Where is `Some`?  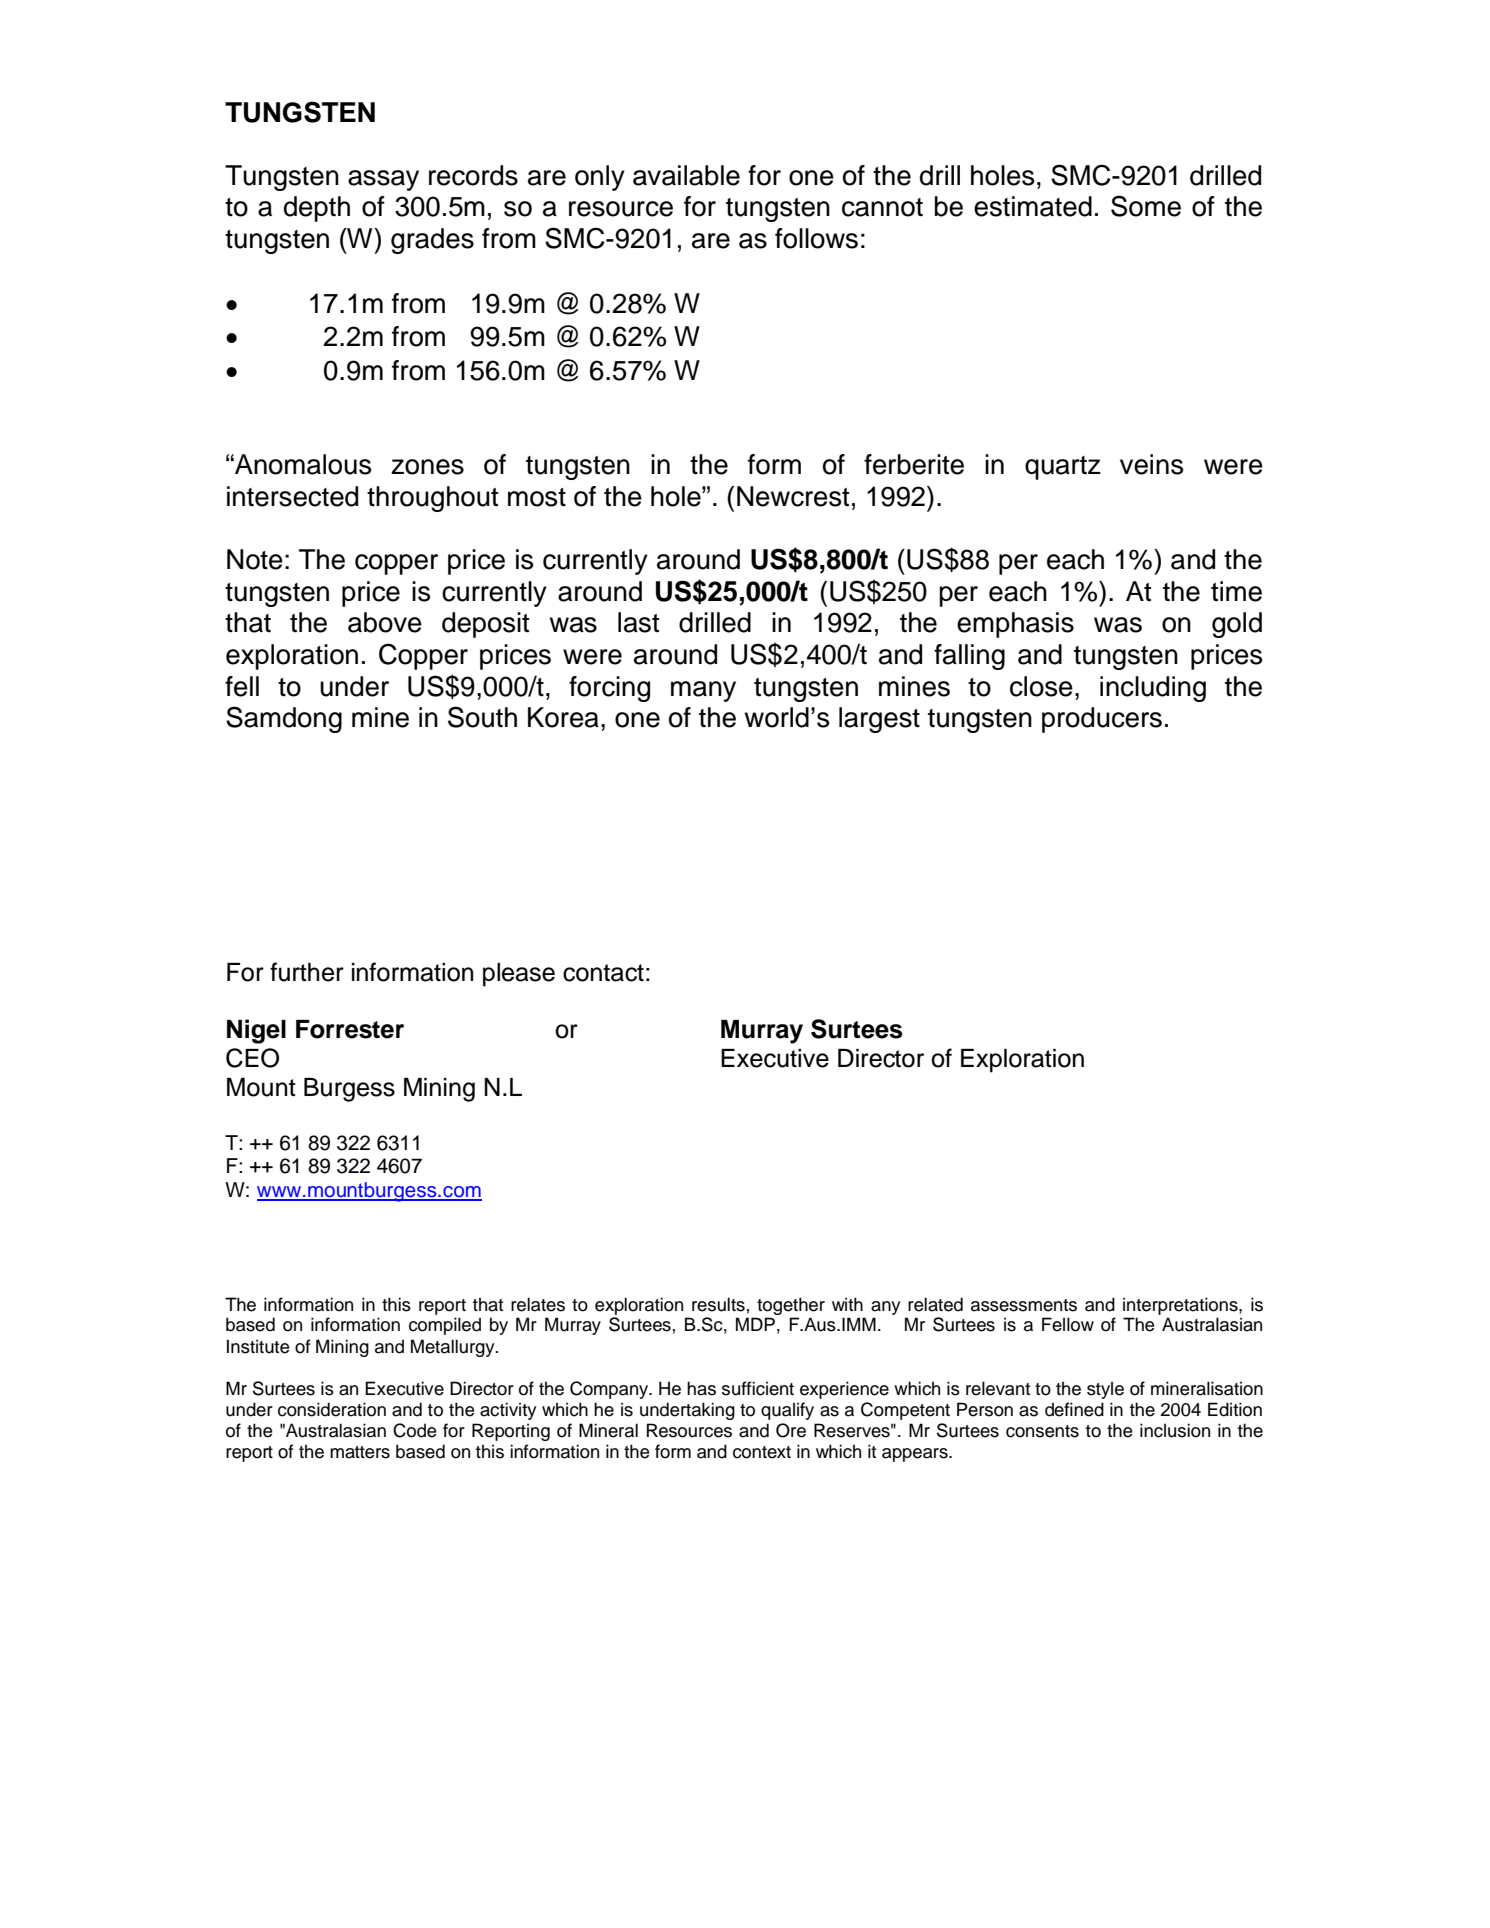 Some is located at coordinates (1146, 206).
